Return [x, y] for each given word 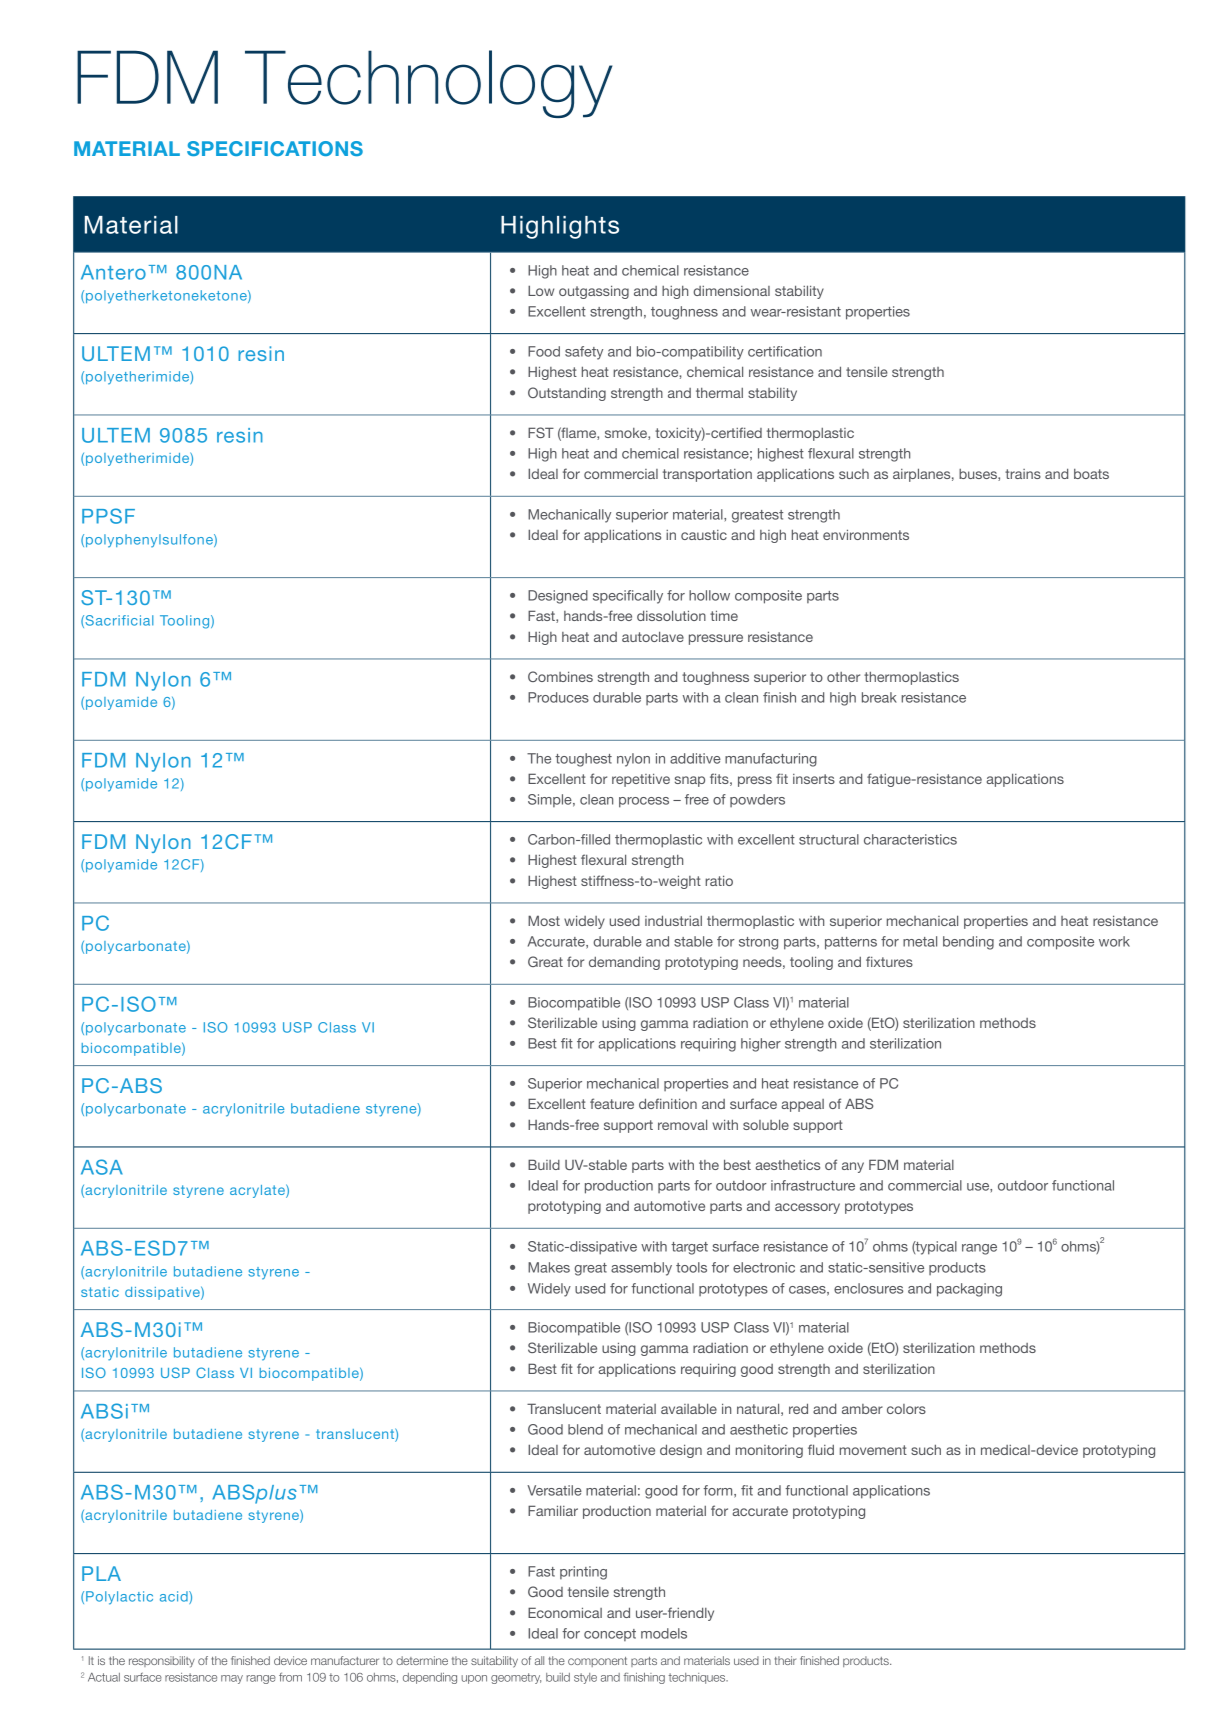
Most [544, 920]
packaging [969, 1290]
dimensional [731, 291]
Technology [429, 84]
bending [968, 943]
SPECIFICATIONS [275, 148]
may [232, 1679]
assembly [641, 1269]
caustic [704, 535]
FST [541, 432]
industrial [673, 920]
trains [1023, 474]
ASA [102, 1167]
